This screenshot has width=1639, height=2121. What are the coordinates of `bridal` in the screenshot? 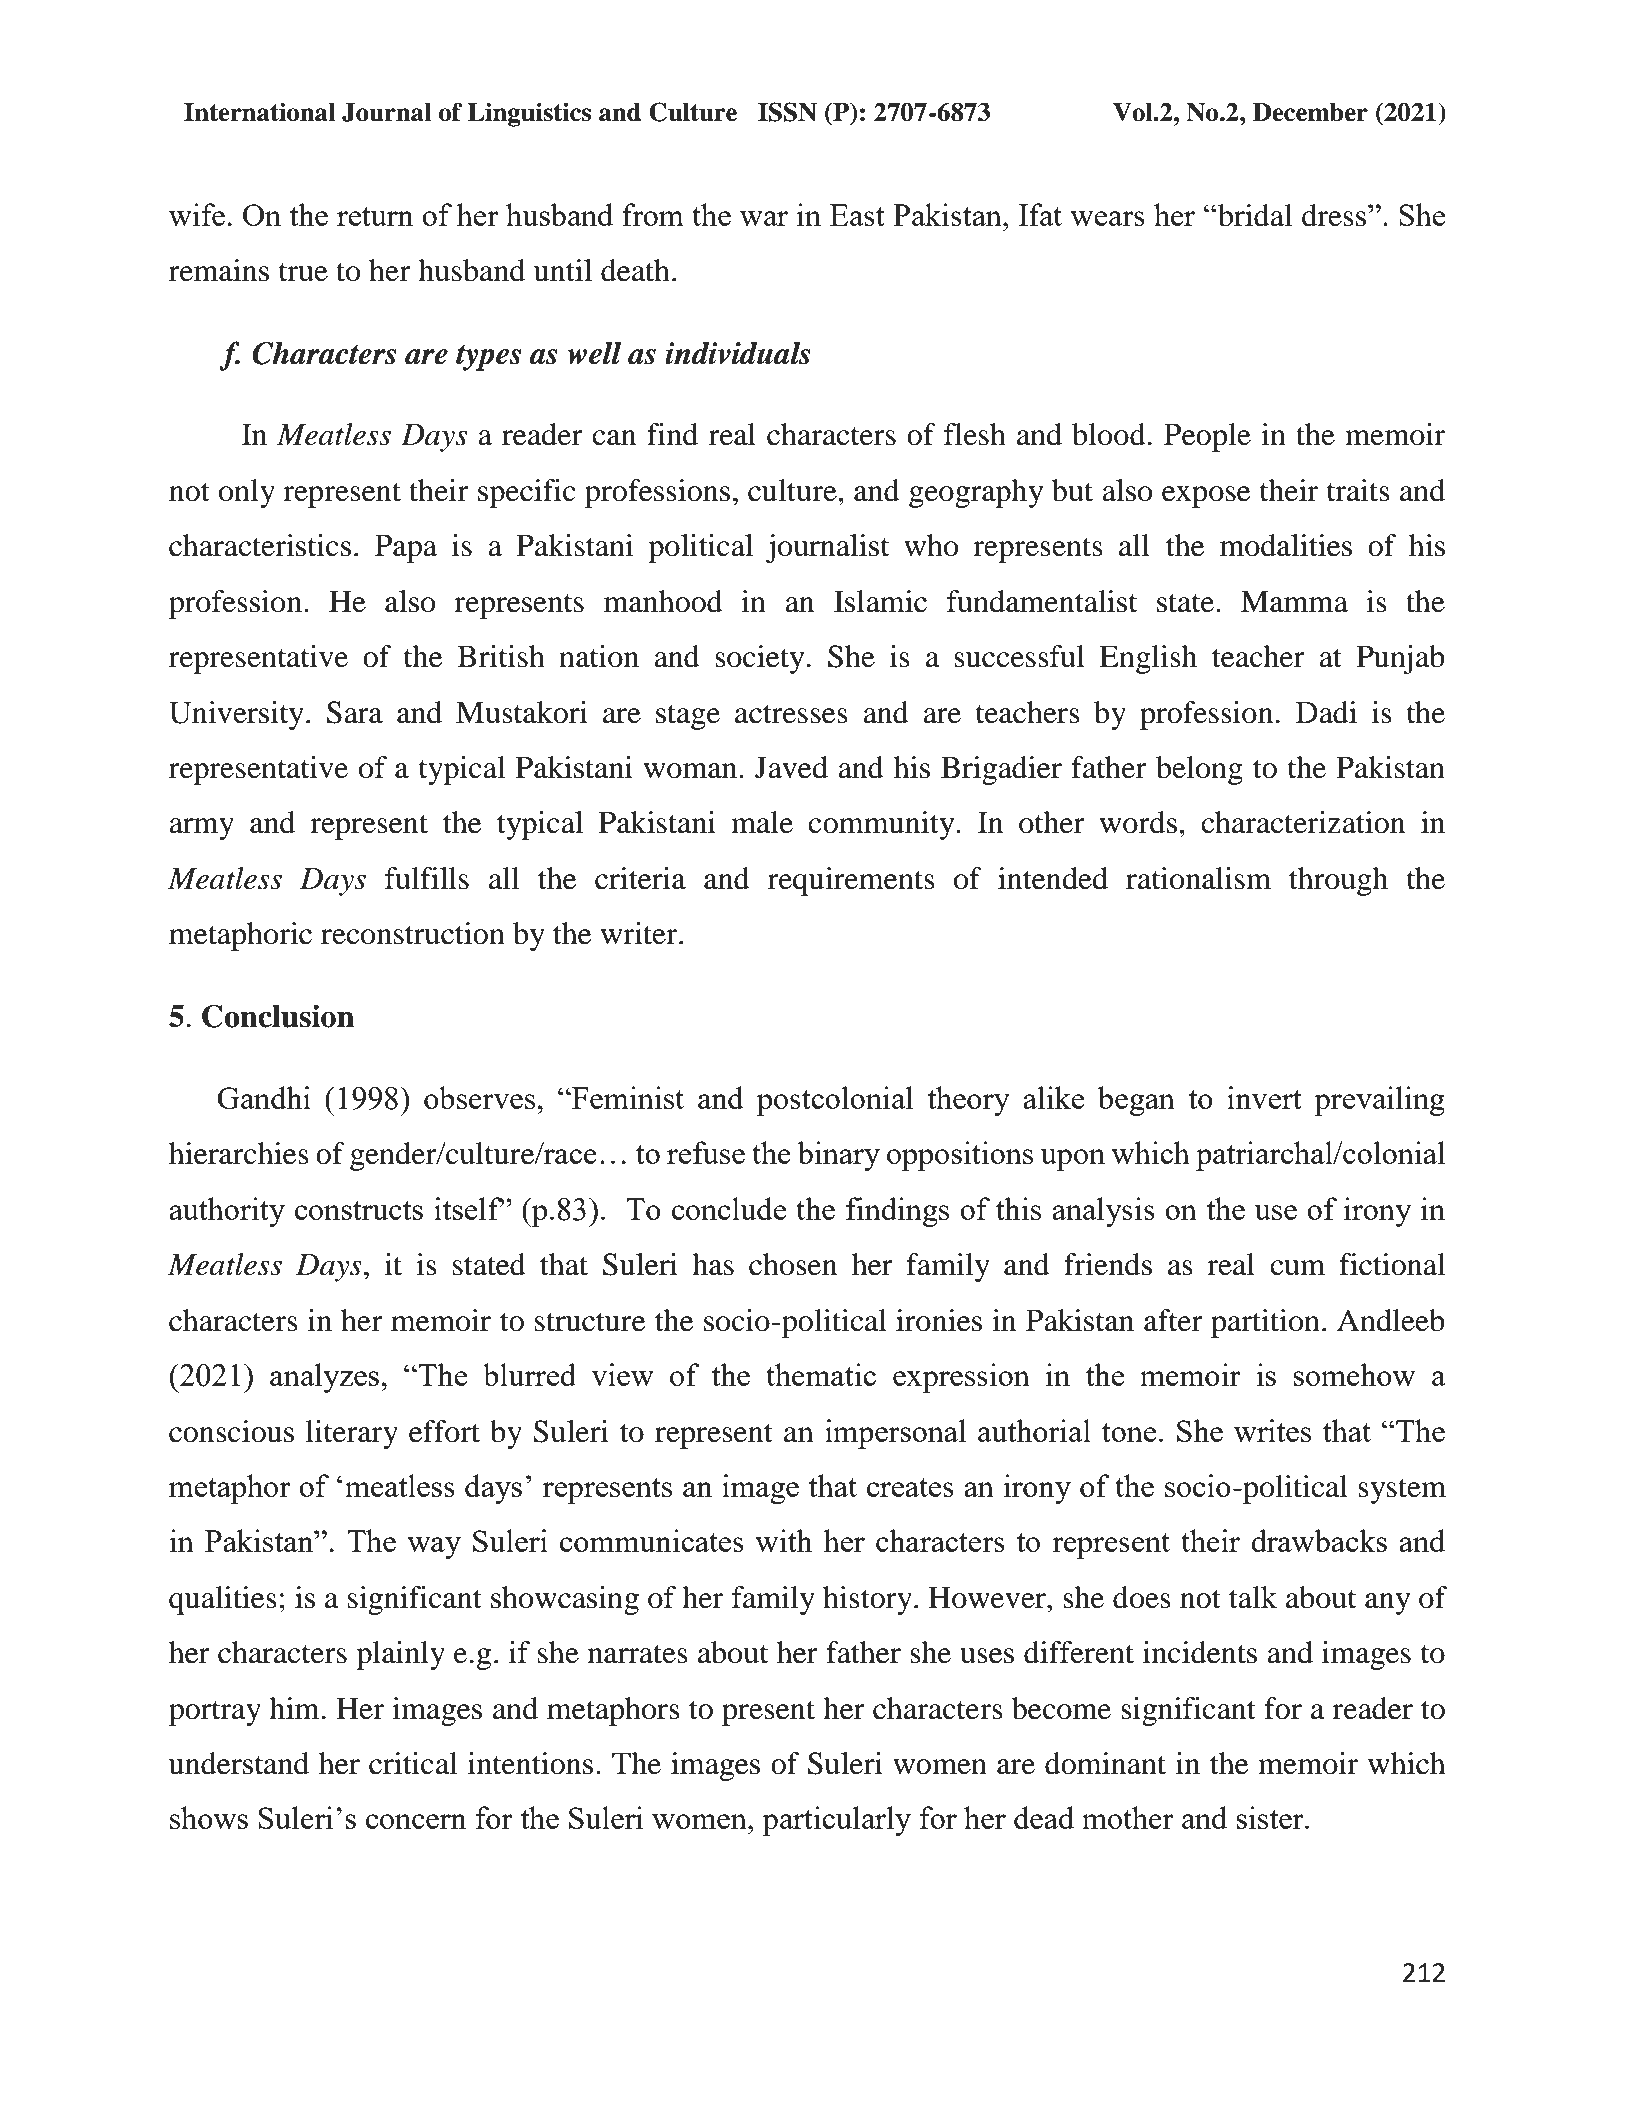 It's located at (1254, 215).
